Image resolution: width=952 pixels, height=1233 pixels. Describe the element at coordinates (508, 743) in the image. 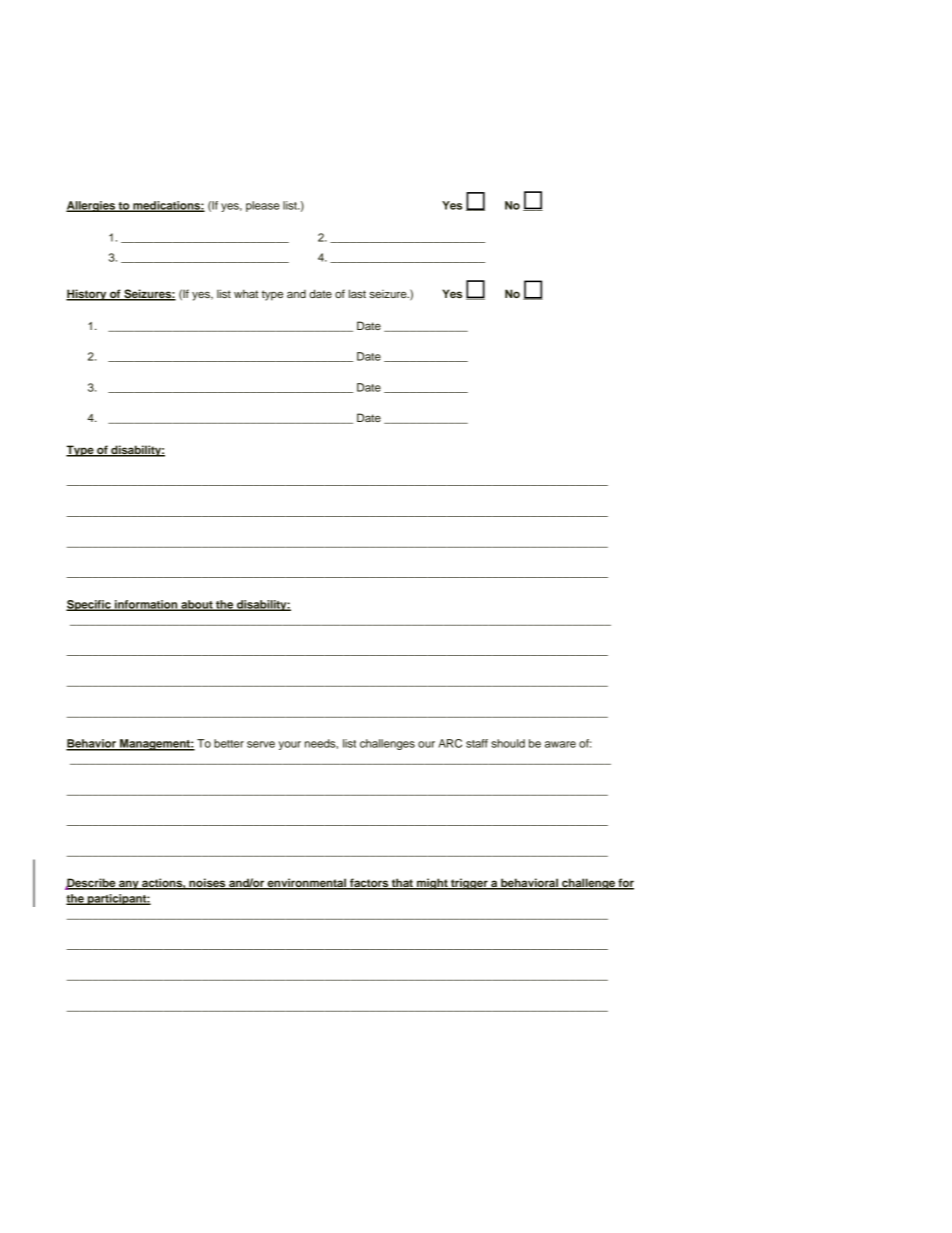

I see `should` at that location.
